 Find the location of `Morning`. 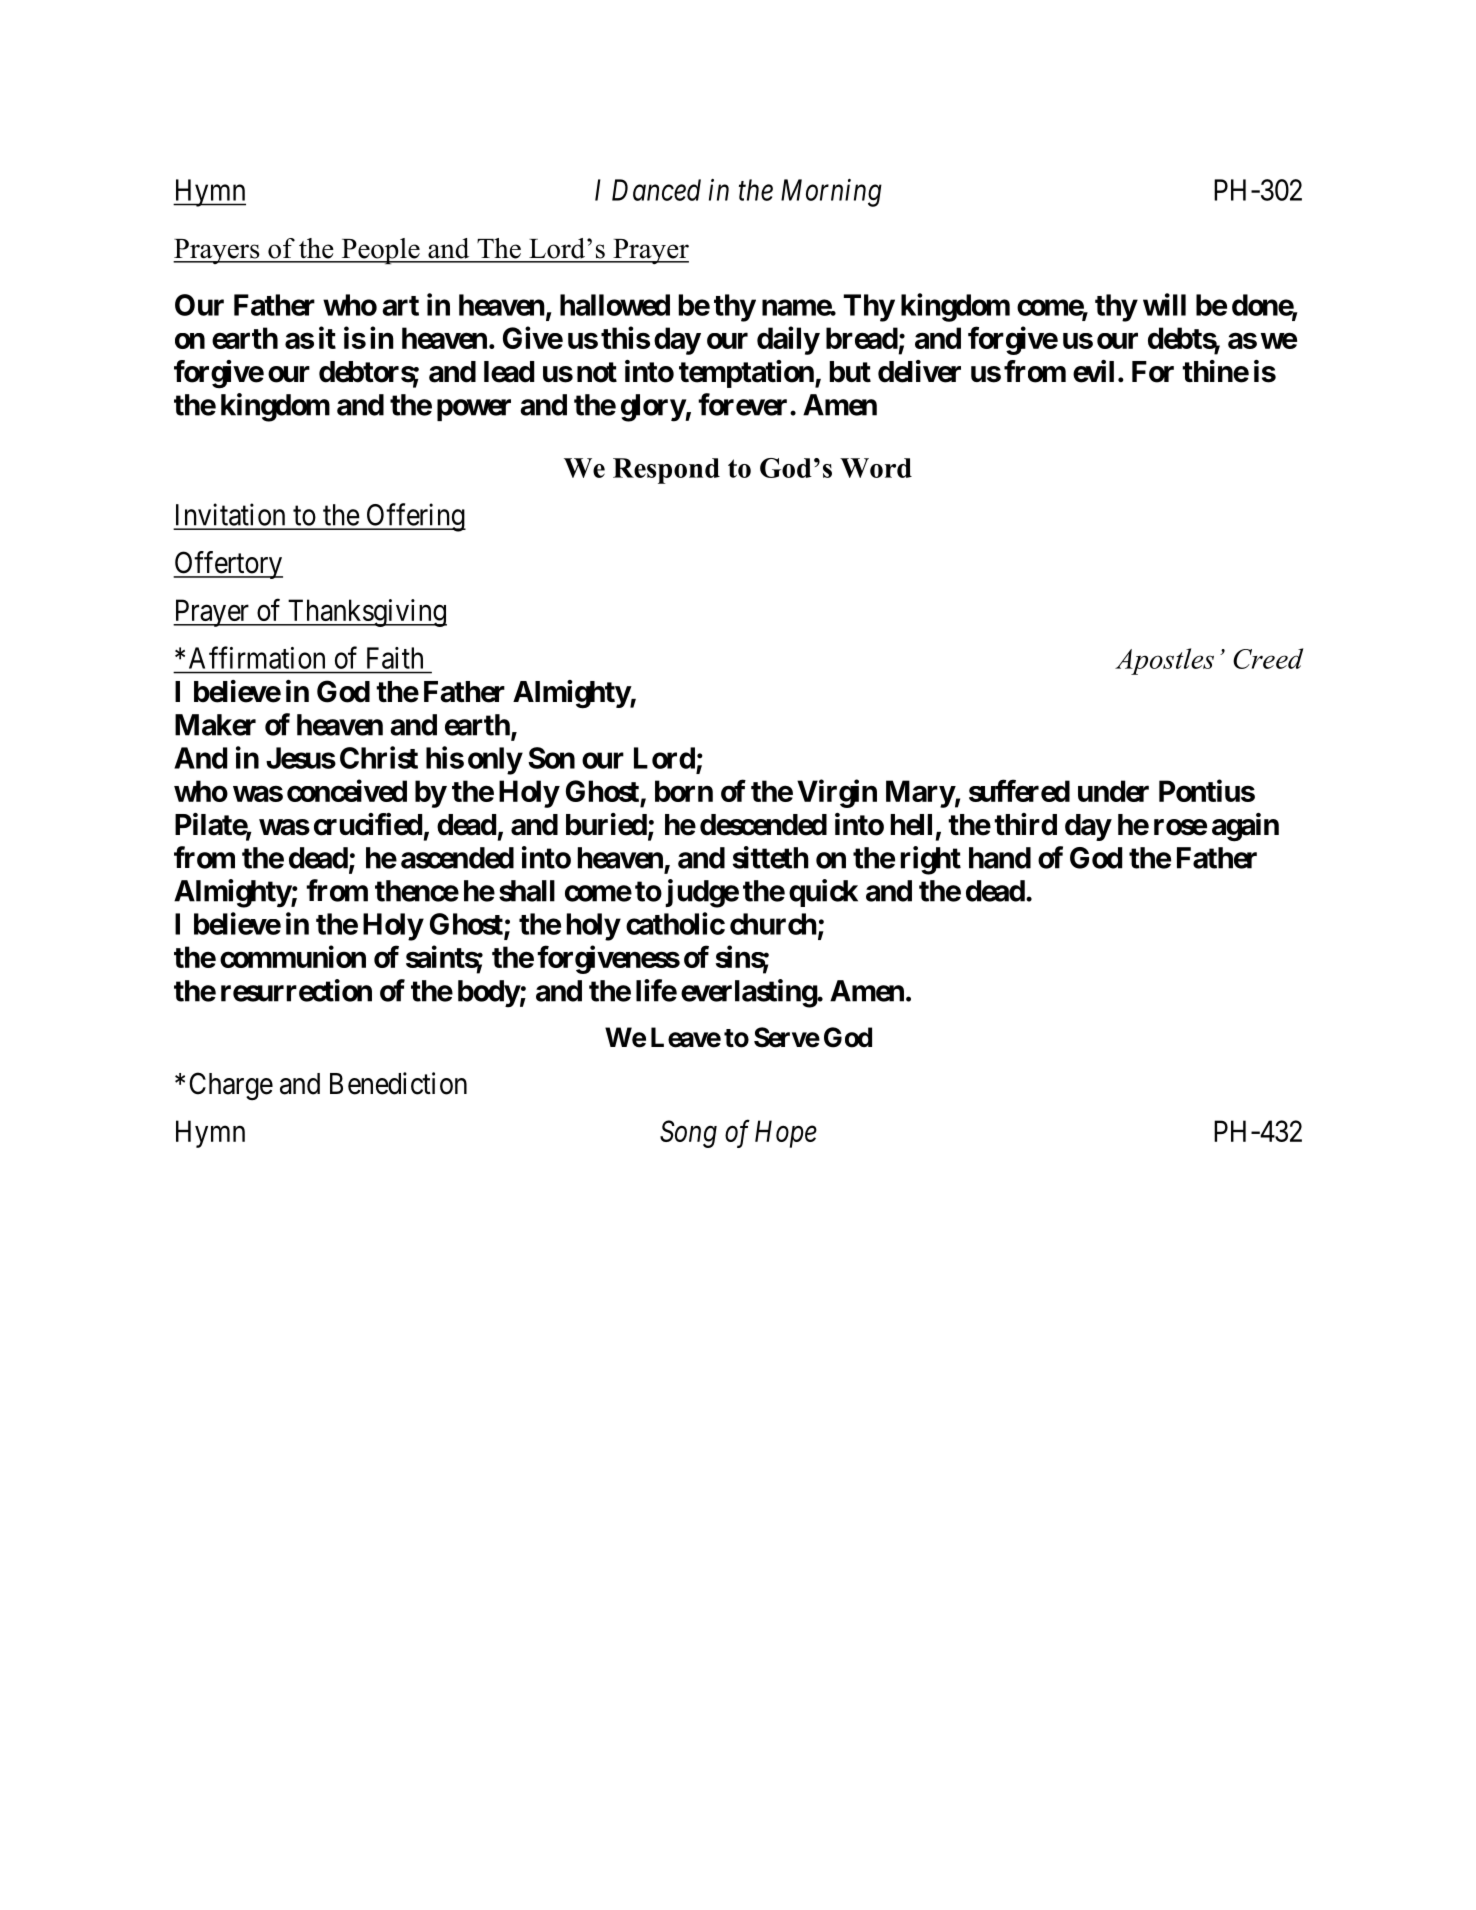

Morning is located at coordinates (831, 193).
